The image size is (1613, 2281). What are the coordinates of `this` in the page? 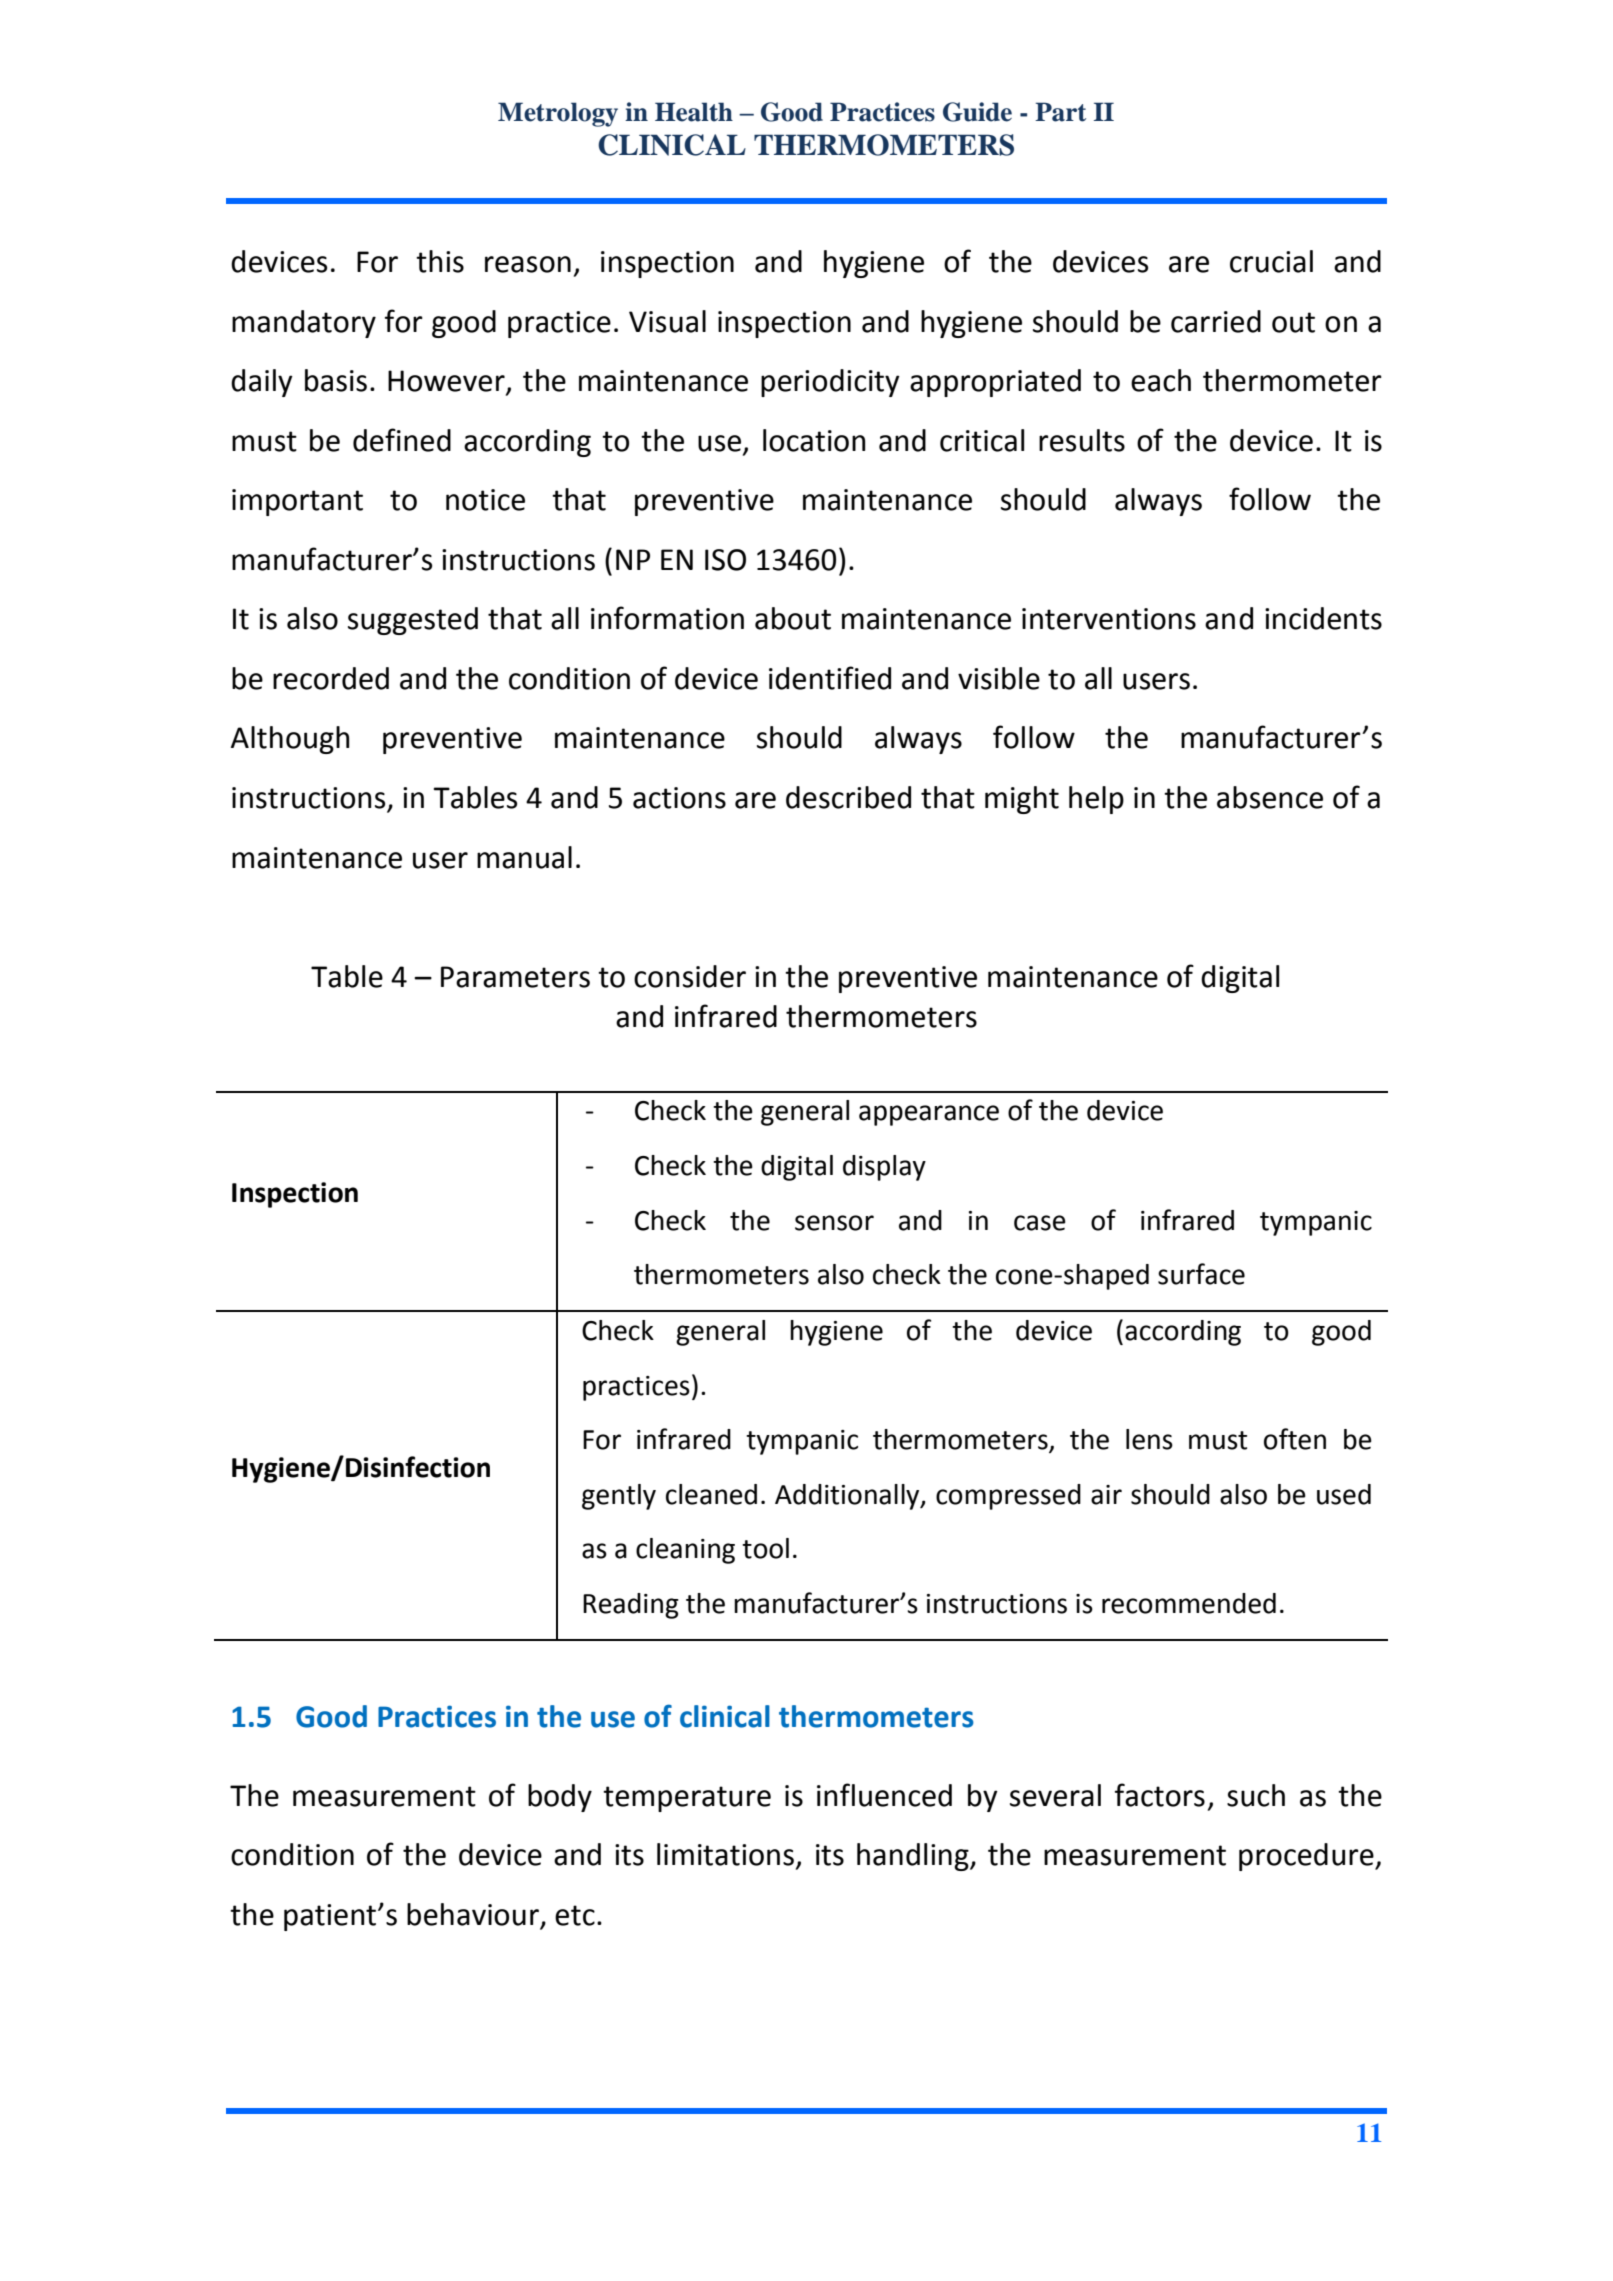 It's located at (440, 261).
